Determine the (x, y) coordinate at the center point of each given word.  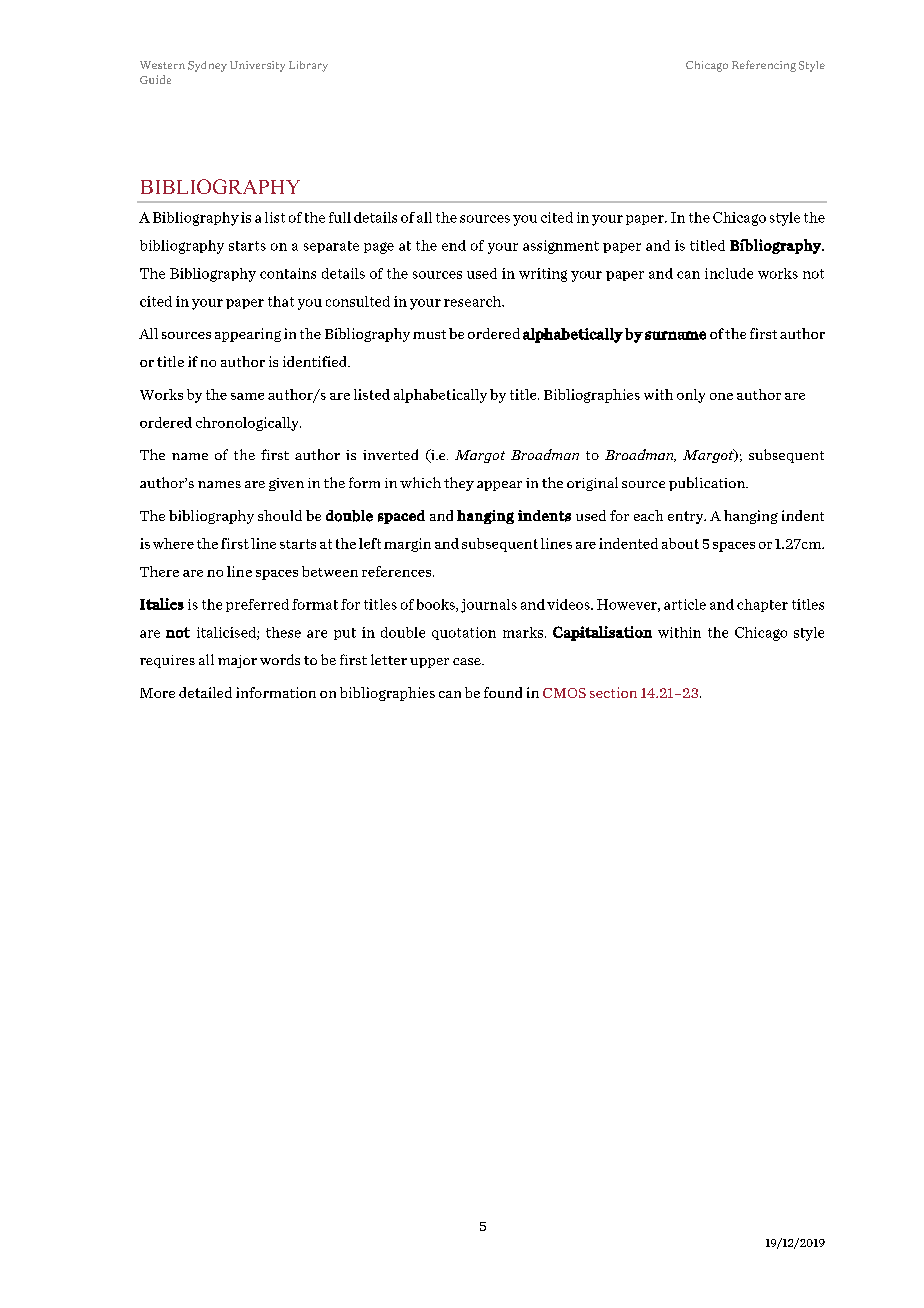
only (691, 396)
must (429, 334)
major (237, 661)
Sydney (207, 66)
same (247, 396)
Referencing (764, 66)
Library (308, 66)
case (468, 661)
